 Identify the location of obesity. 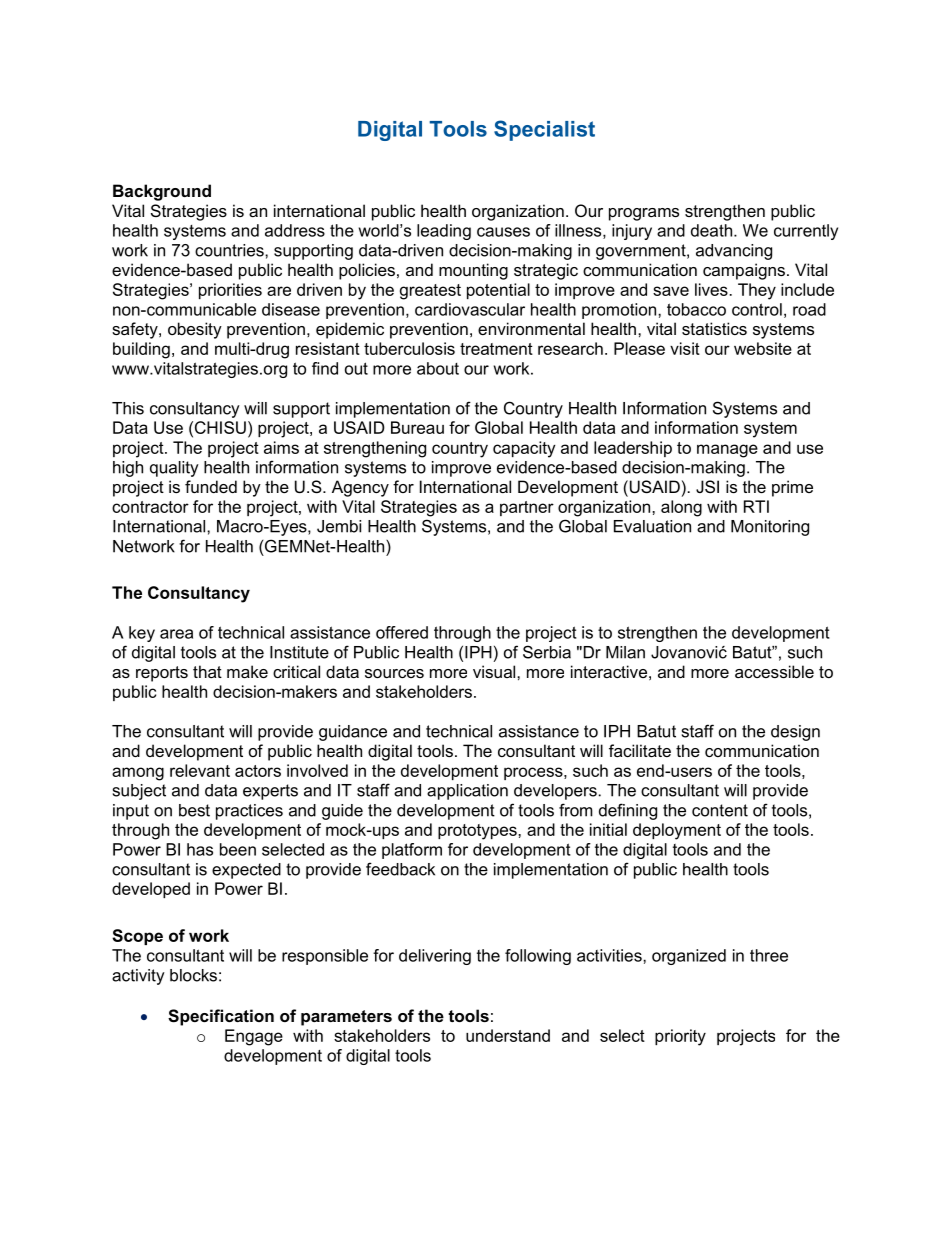
(195, 330).
